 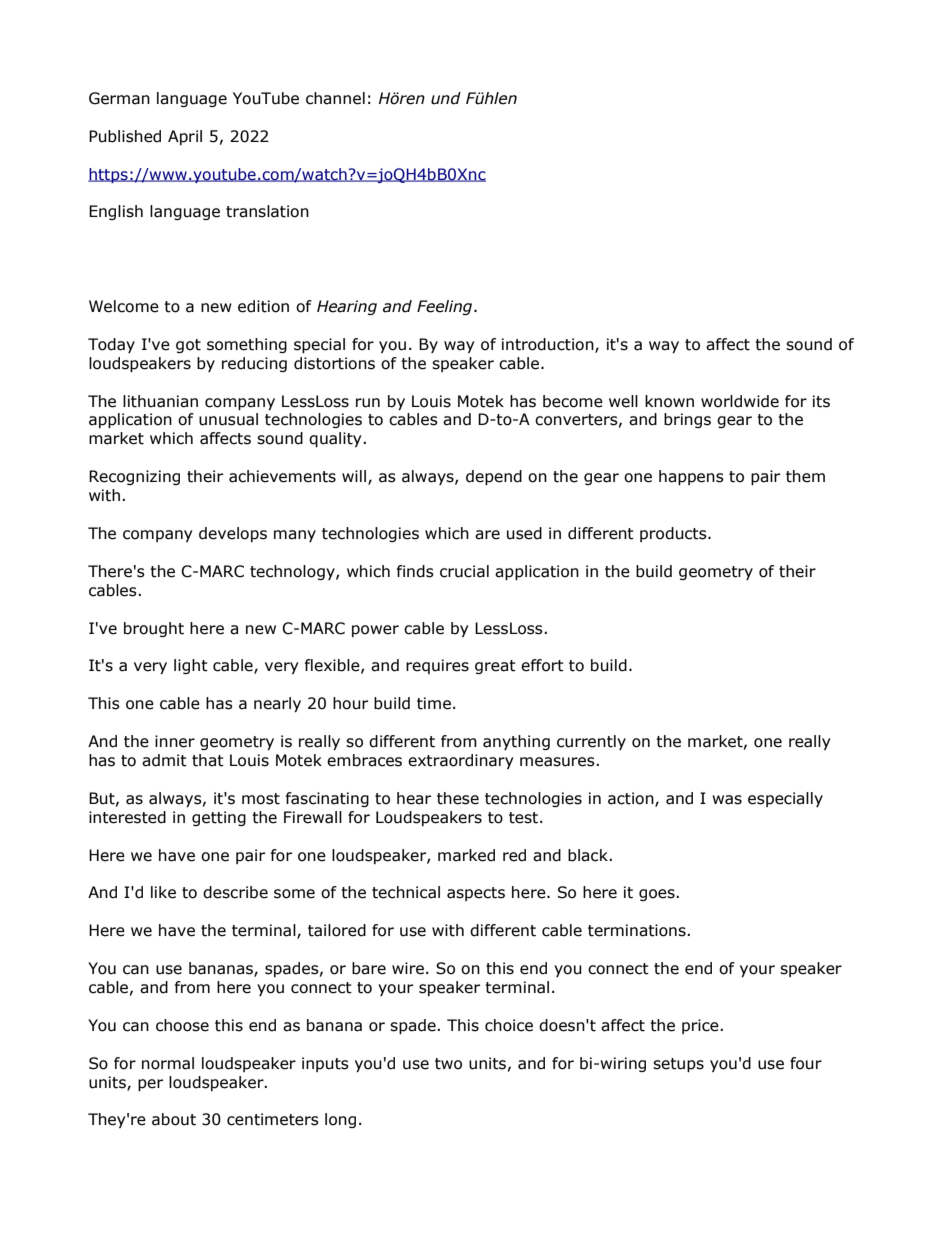 What do you see at coordinates (448, 1064) in the image?
I see `two` at bounding box center [448, 1064].
